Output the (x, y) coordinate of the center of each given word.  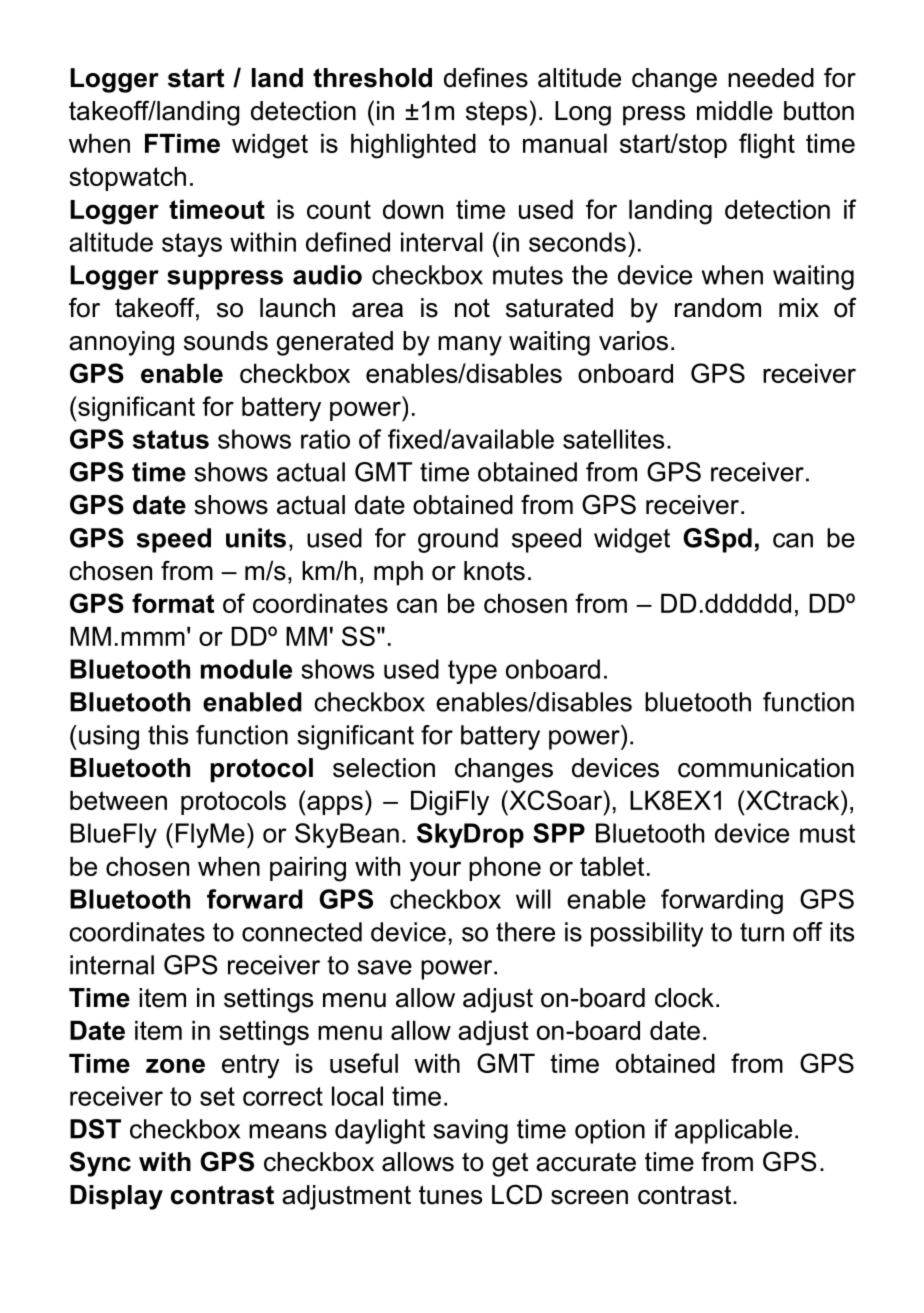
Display (116, 1197)
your (435, 871)
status (171, 439)
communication (766, 768)
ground (458, 540)
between (118, 800)
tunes (450, 1195)
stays (192, 245)
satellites (613, 439)
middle (735, 111)
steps (496, 113)
